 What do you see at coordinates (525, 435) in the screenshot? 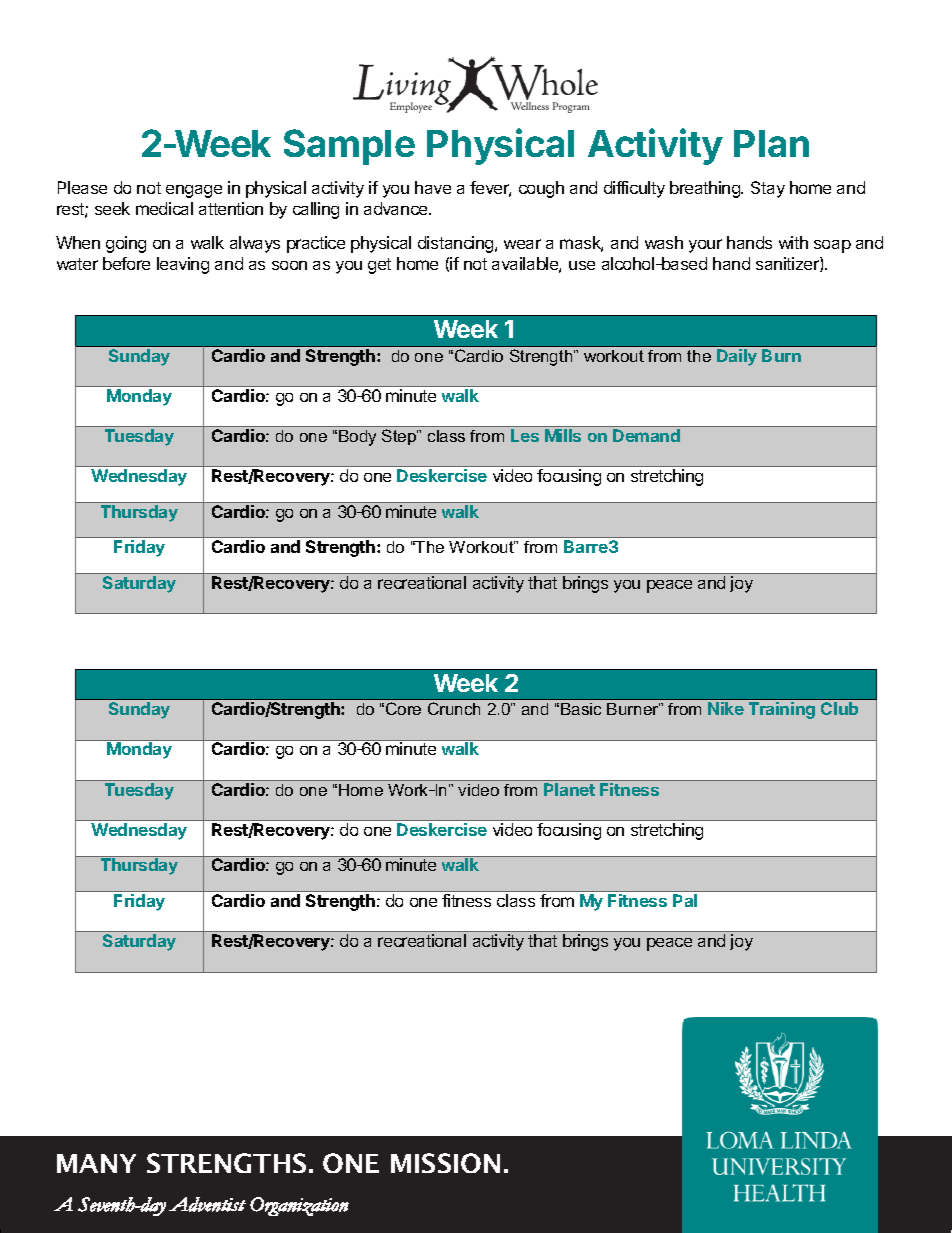
I see `Les` at bounding box center [525, 435].
